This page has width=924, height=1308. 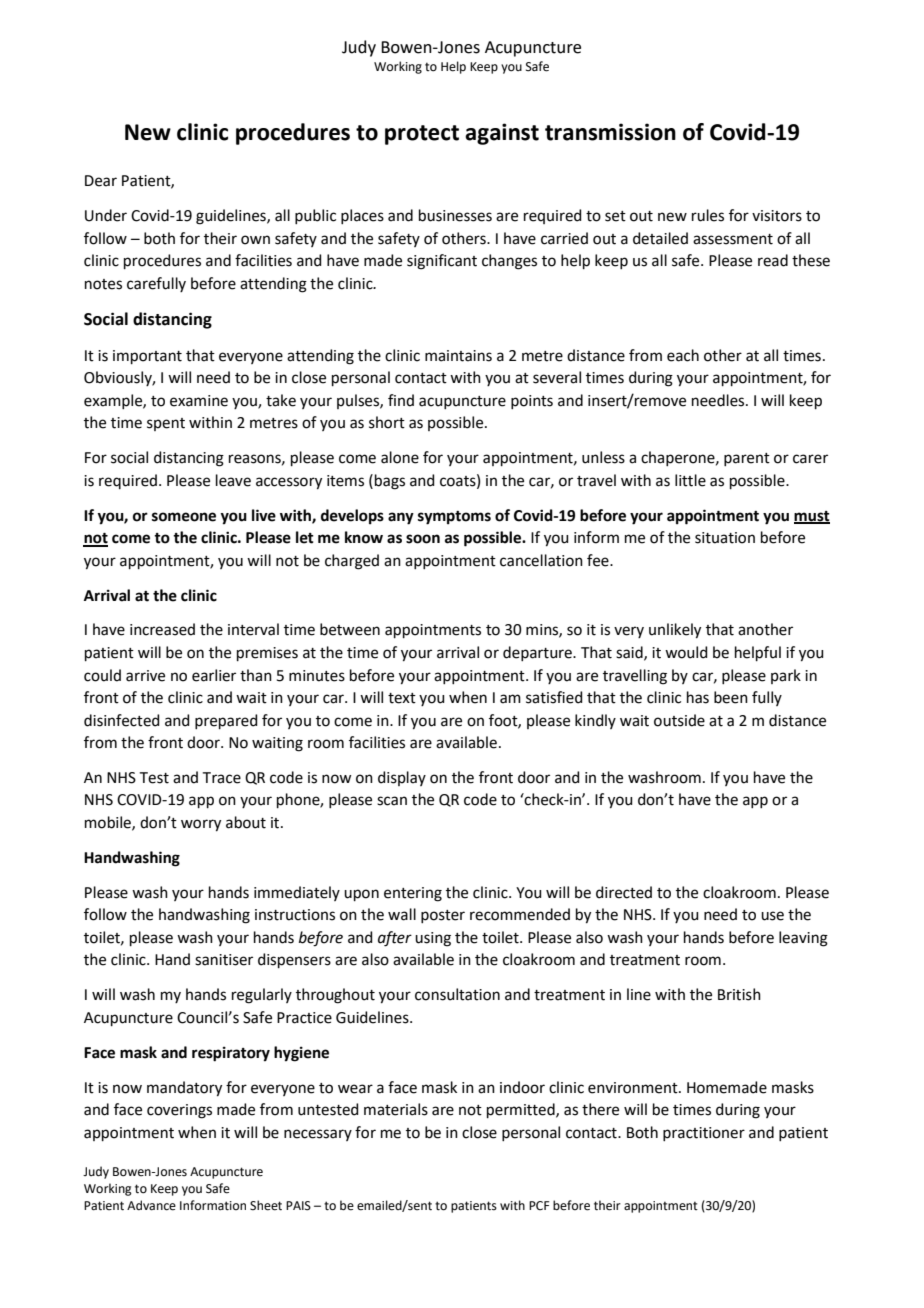 I want to click on Dear, so click(x=101, y=181).
